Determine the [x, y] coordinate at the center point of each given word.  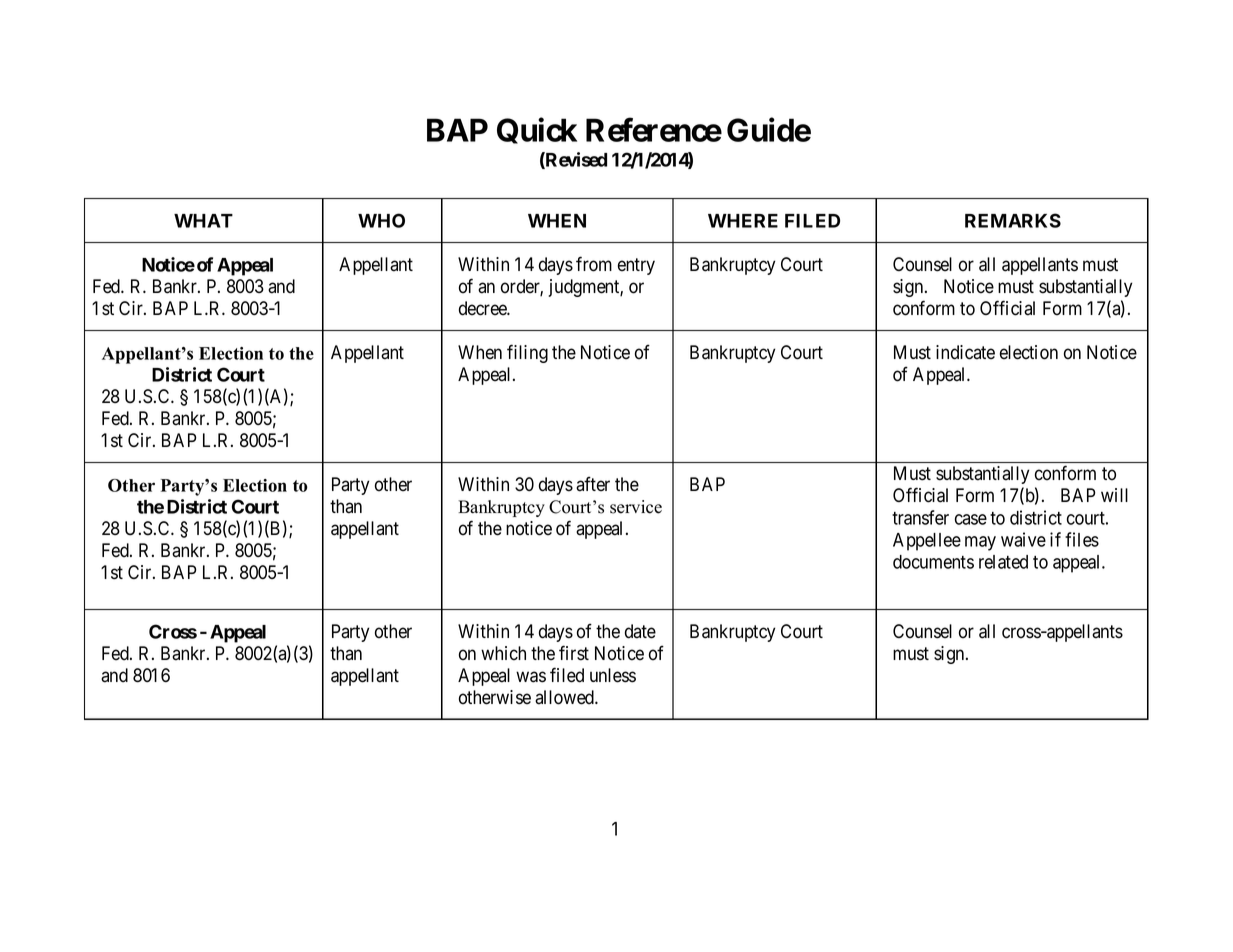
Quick [537, 131]
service [636, 507]
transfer [920, 517]
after [593, 484]
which [503, 653]
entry [636, 266]
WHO [381, 220]
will [1114, 495]
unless [613, 675]
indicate [965, 352]
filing [527, 353]
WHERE [743, 221]
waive [1023, 539]
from [594, 264]
